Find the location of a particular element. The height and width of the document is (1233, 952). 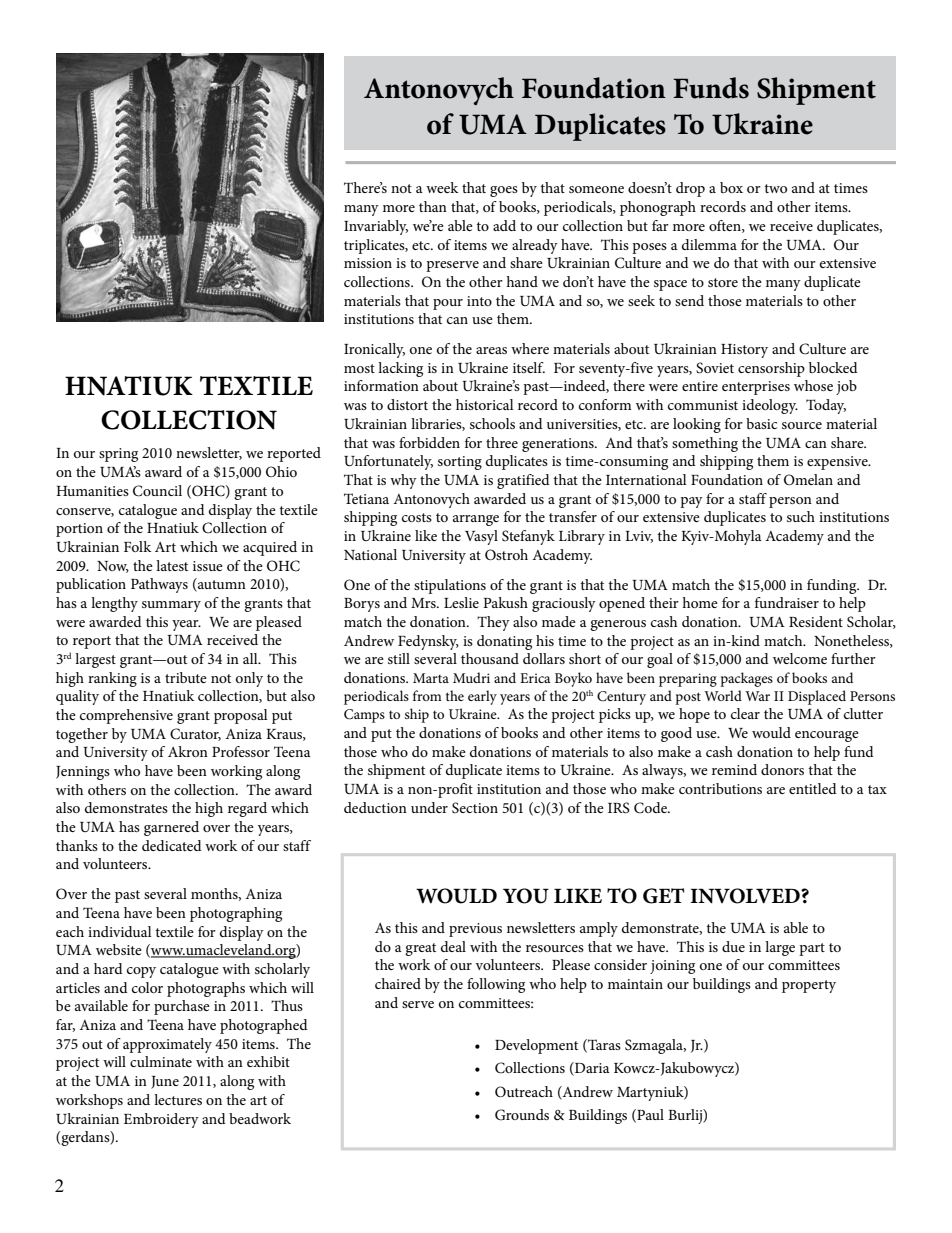

schools is located at coordinates (492, 423).
